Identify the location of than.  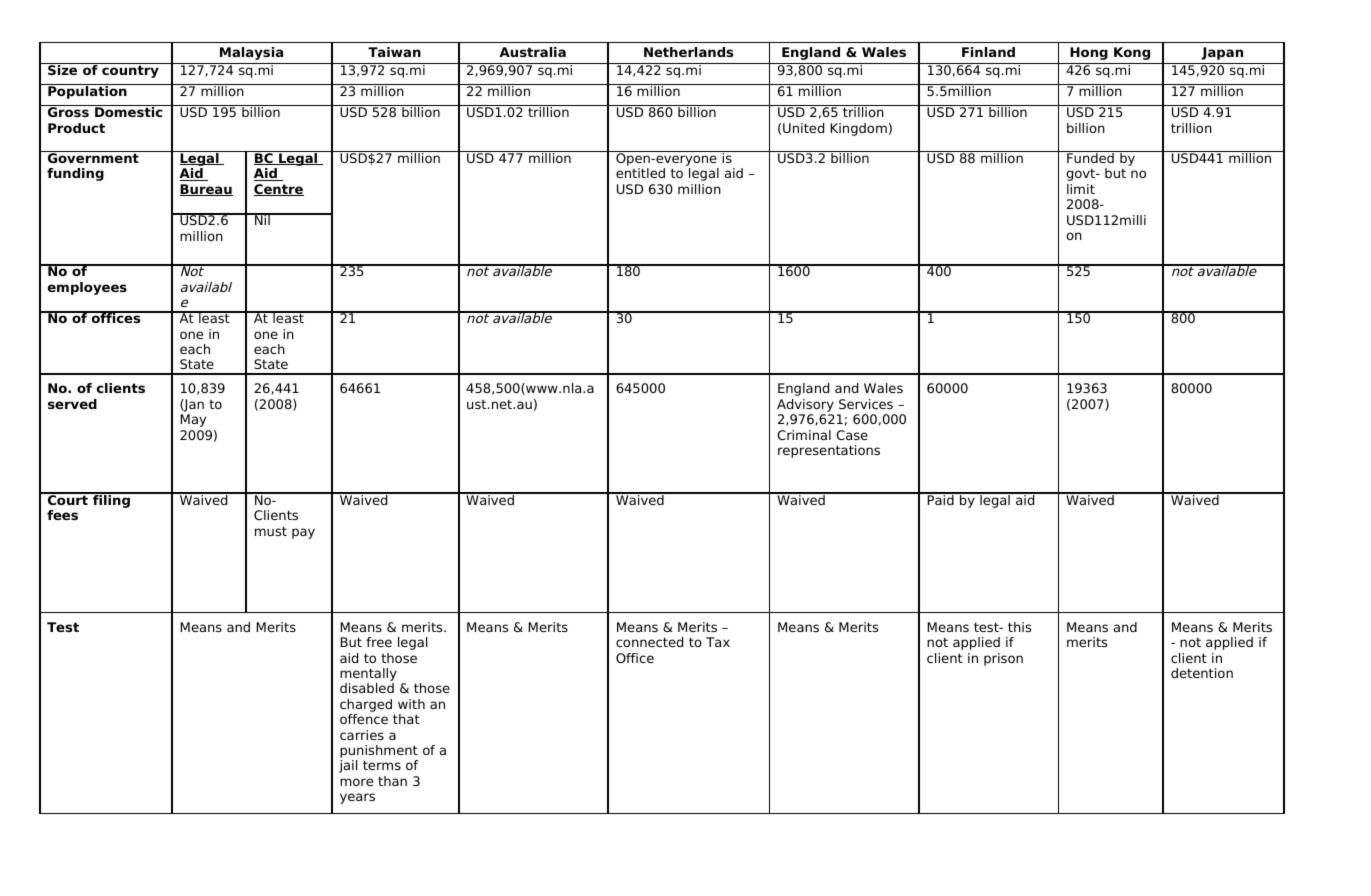
(392, 781).
